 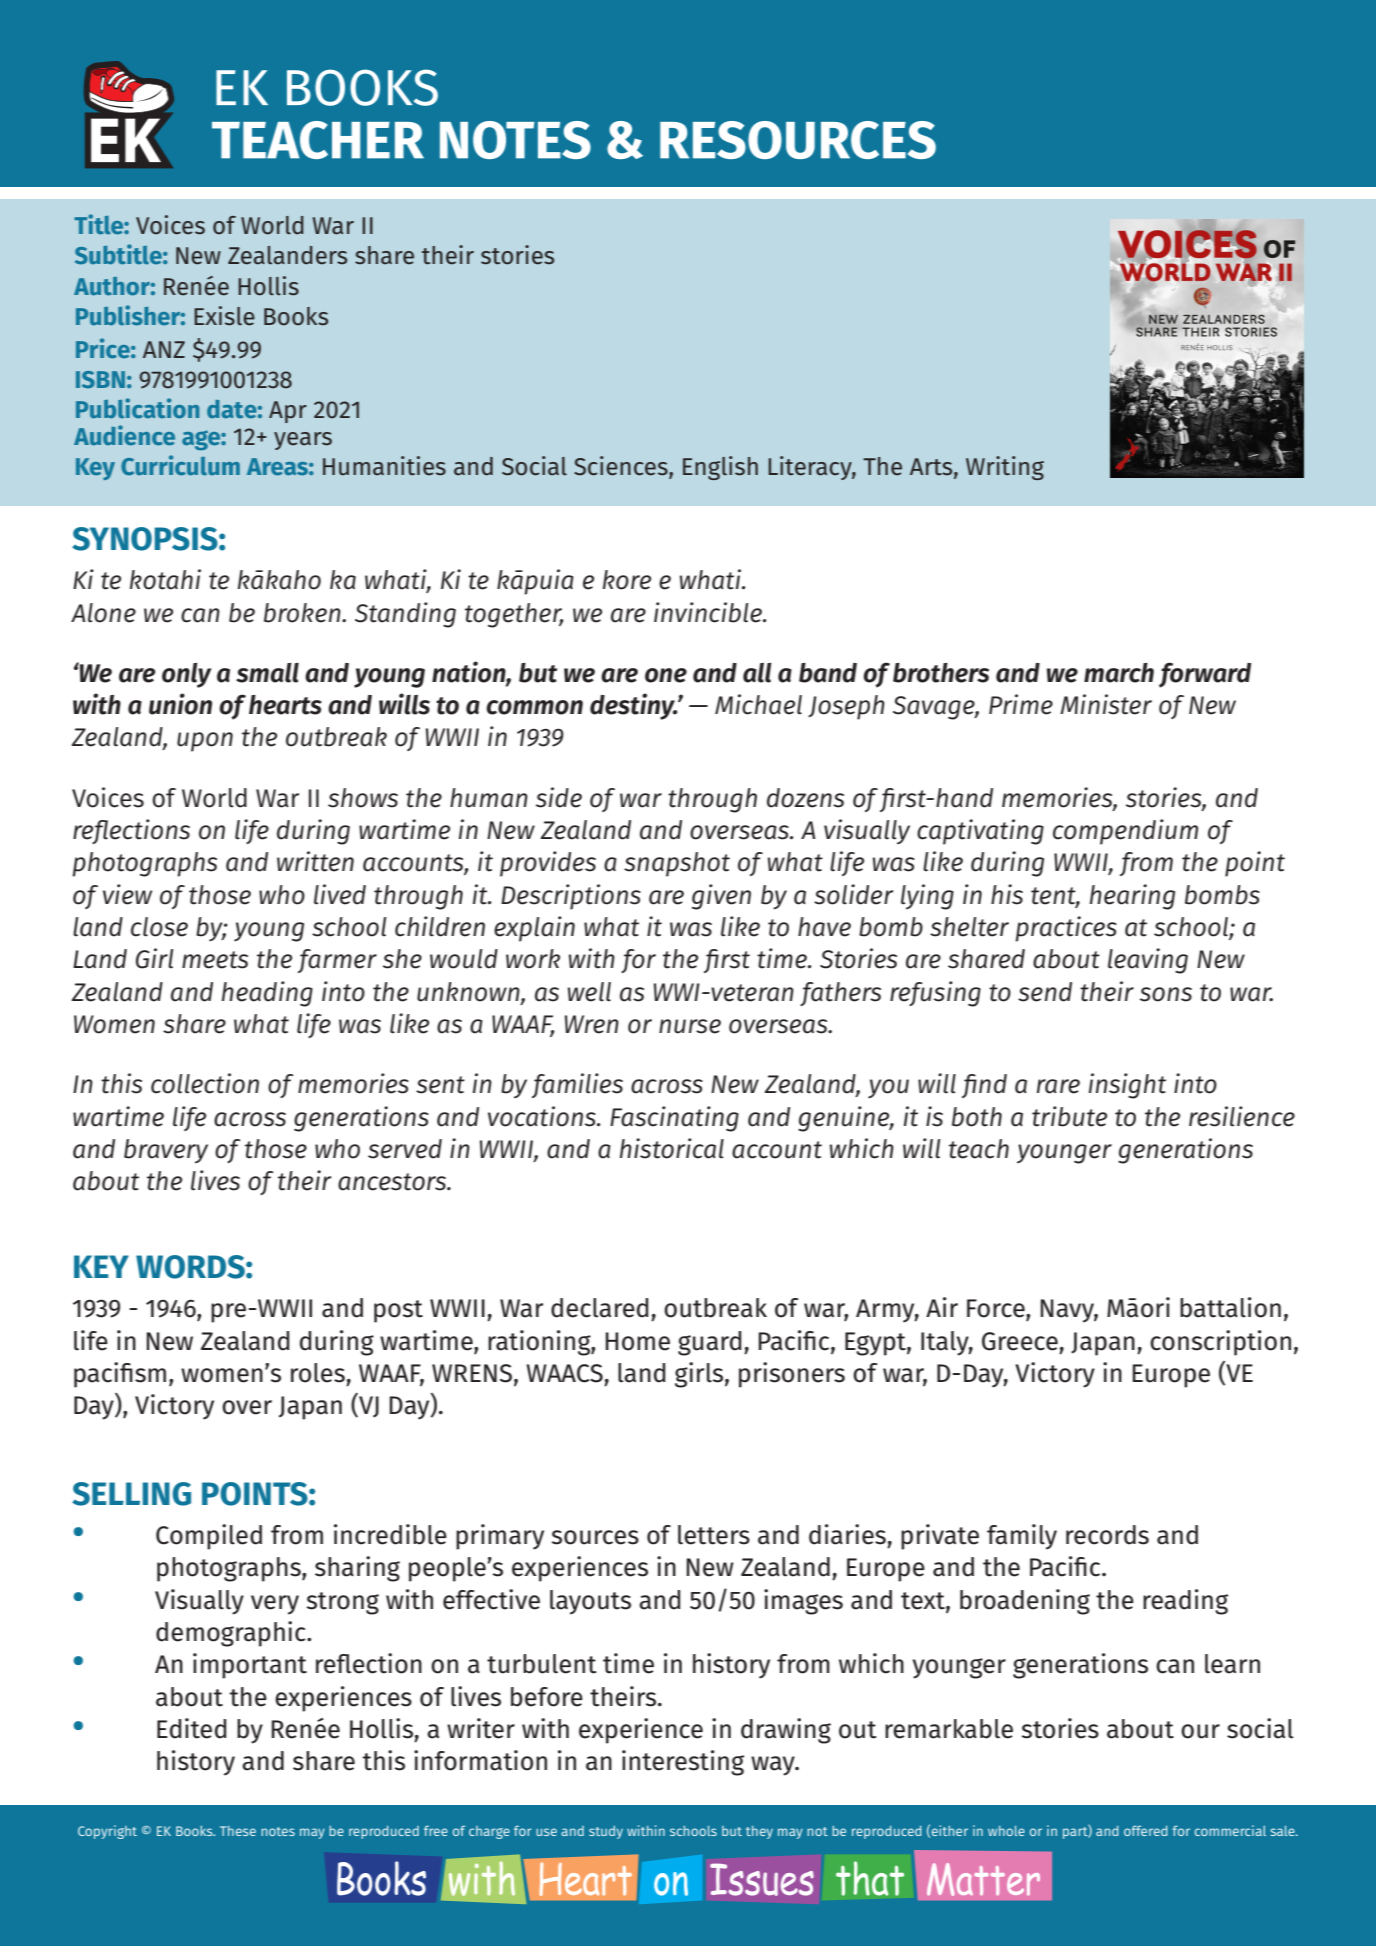 What do you see at coordinates (633, 706) in the document?
I see `destiny` at bounding box center [633, 706].
